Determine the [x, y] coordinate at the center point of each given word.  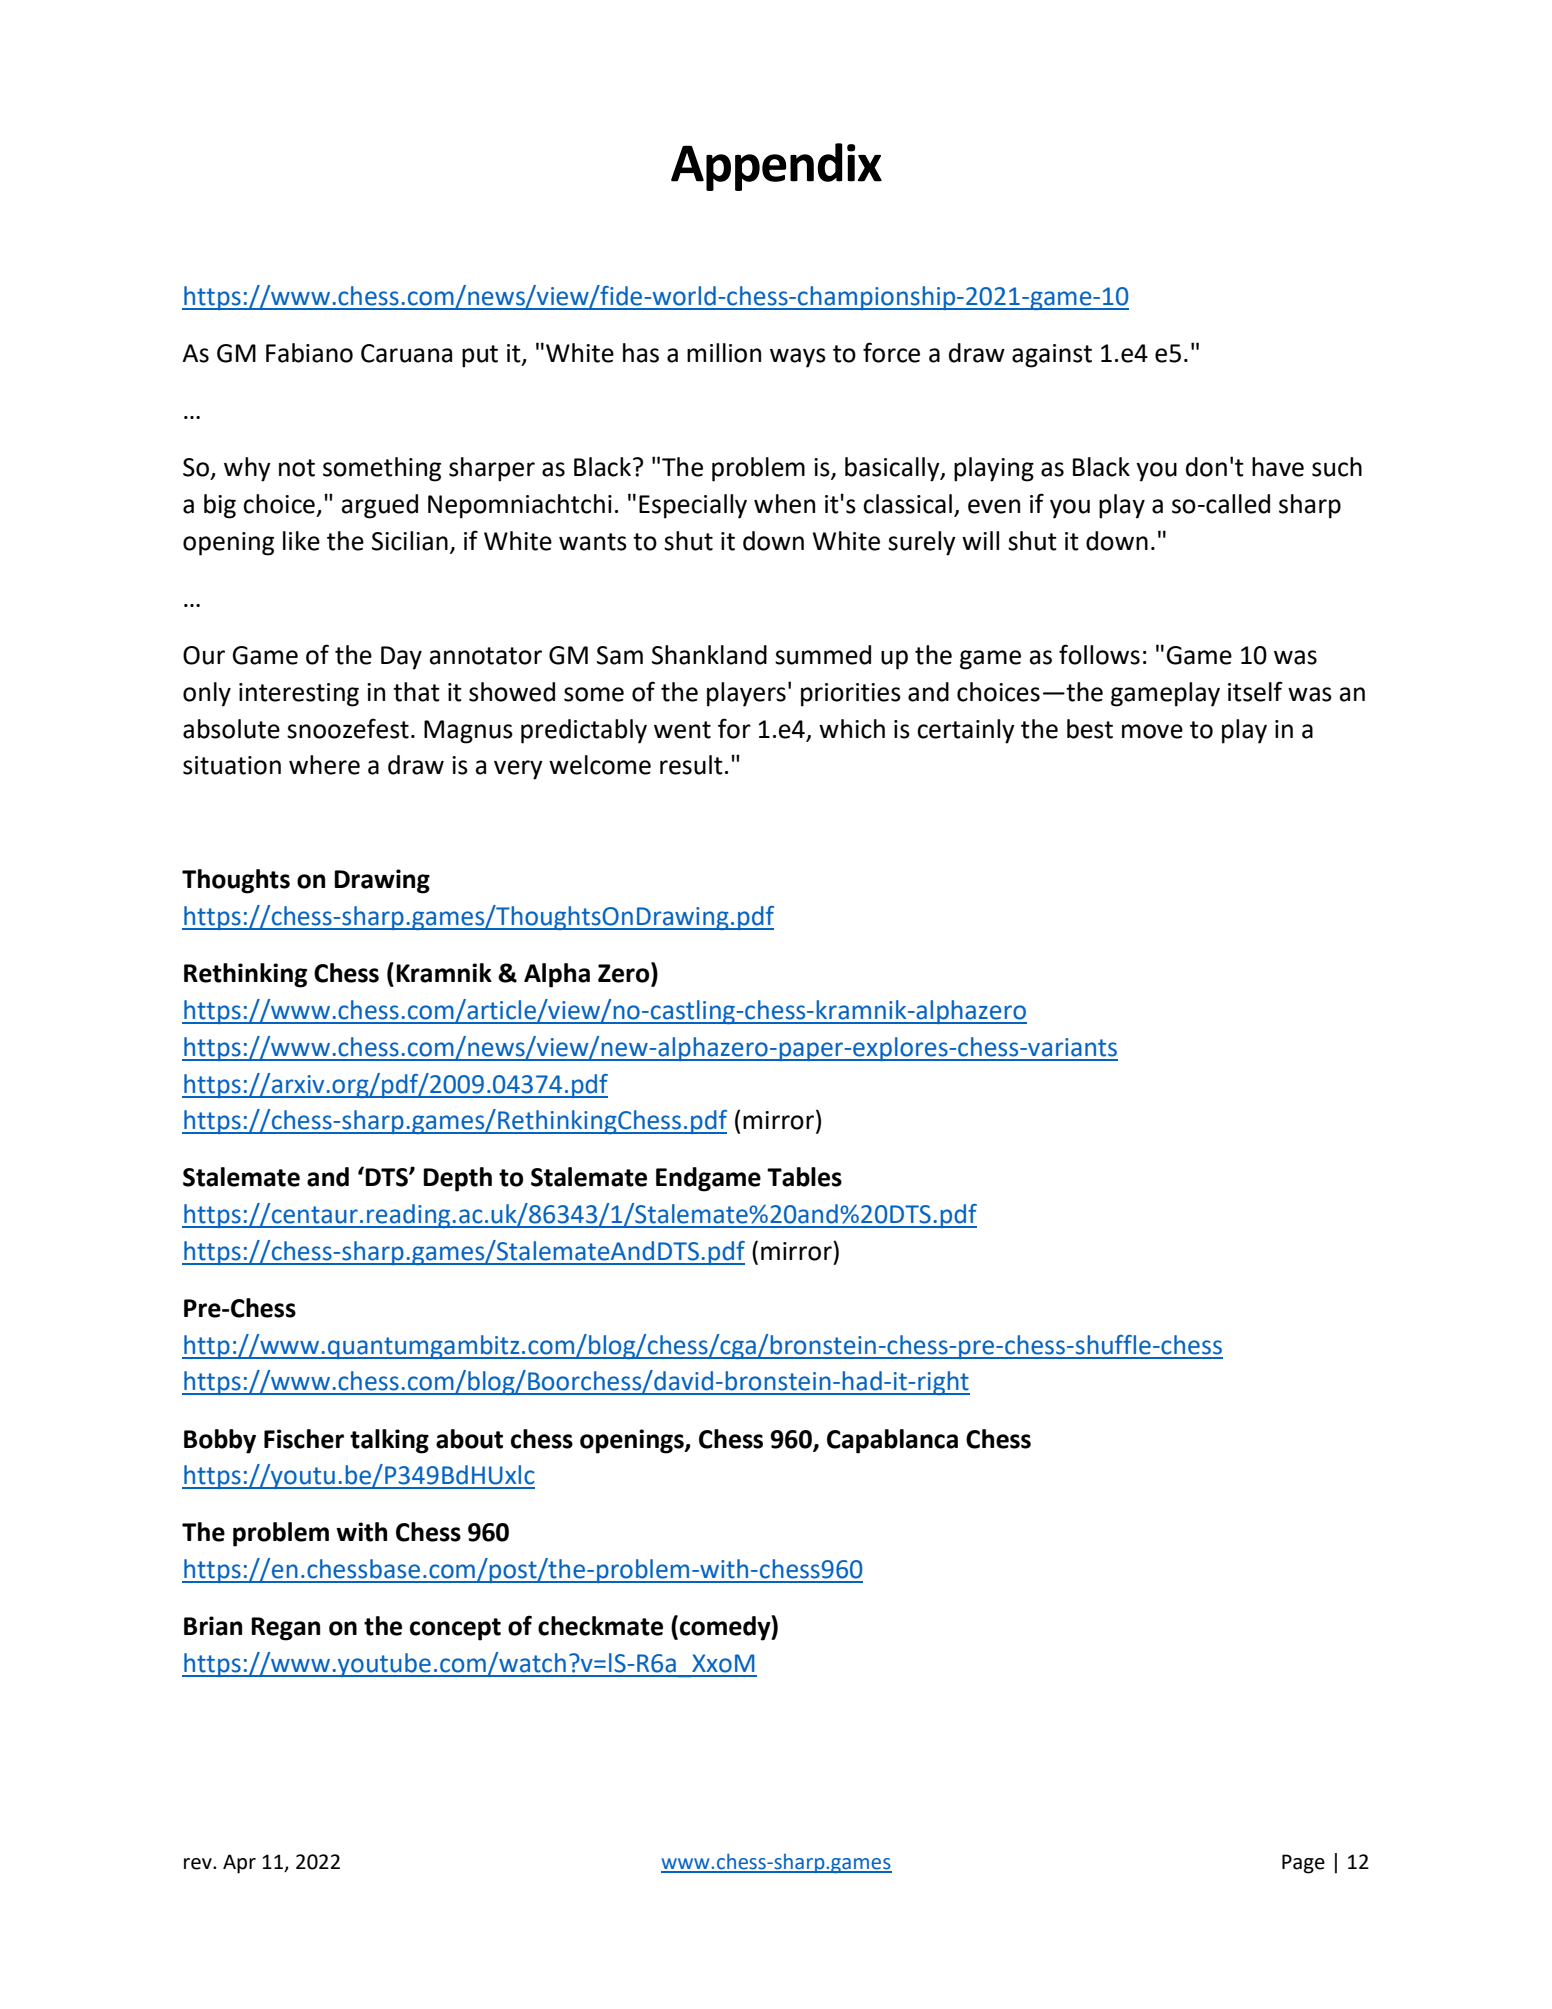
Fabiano [309, 353]
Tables [804, 1177]
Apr [239, 1864]
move [1152, 731]
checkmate [600, 1626]
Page [1303, 1864]
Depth [457, 1179]
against [1052, 356]
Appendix [776, 167]
